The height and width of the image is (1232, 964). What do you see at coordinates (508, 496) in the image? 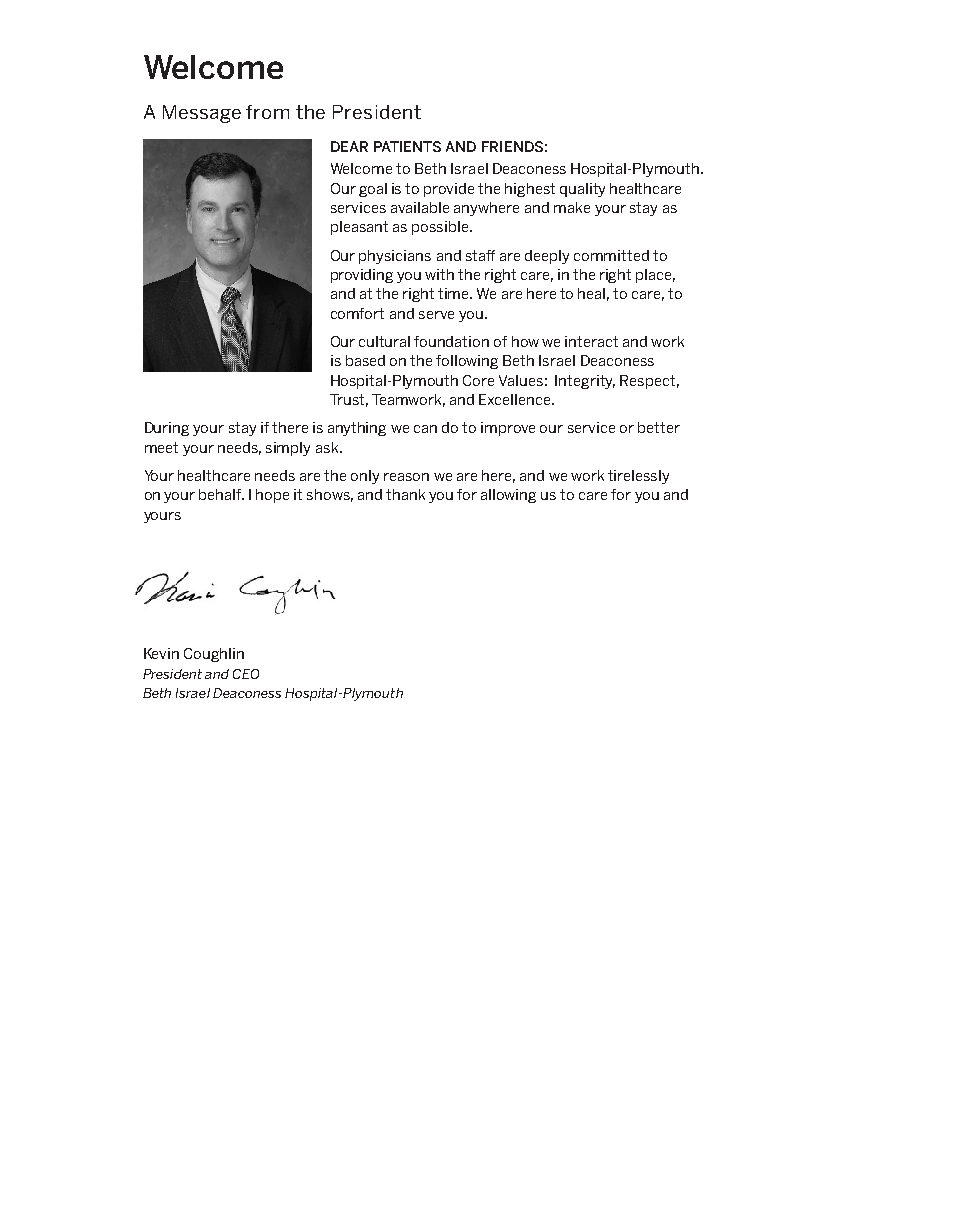
I see `allowing` at bounding box center [508, 496].
